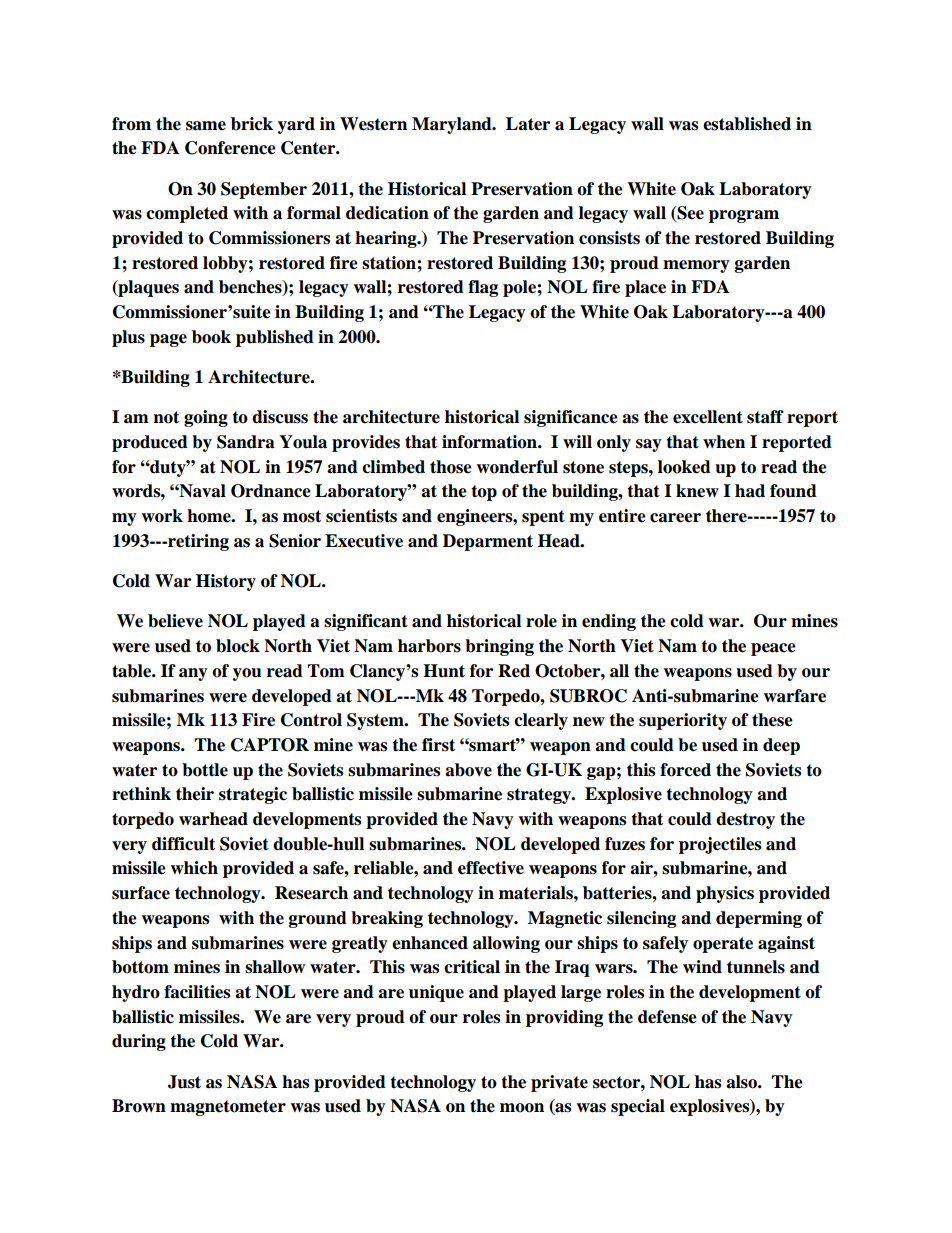 This image has width=952, height=1233. What do you see at coordinates (747, 124) in the image?
I see `established` at bounding box center [747, 124].
